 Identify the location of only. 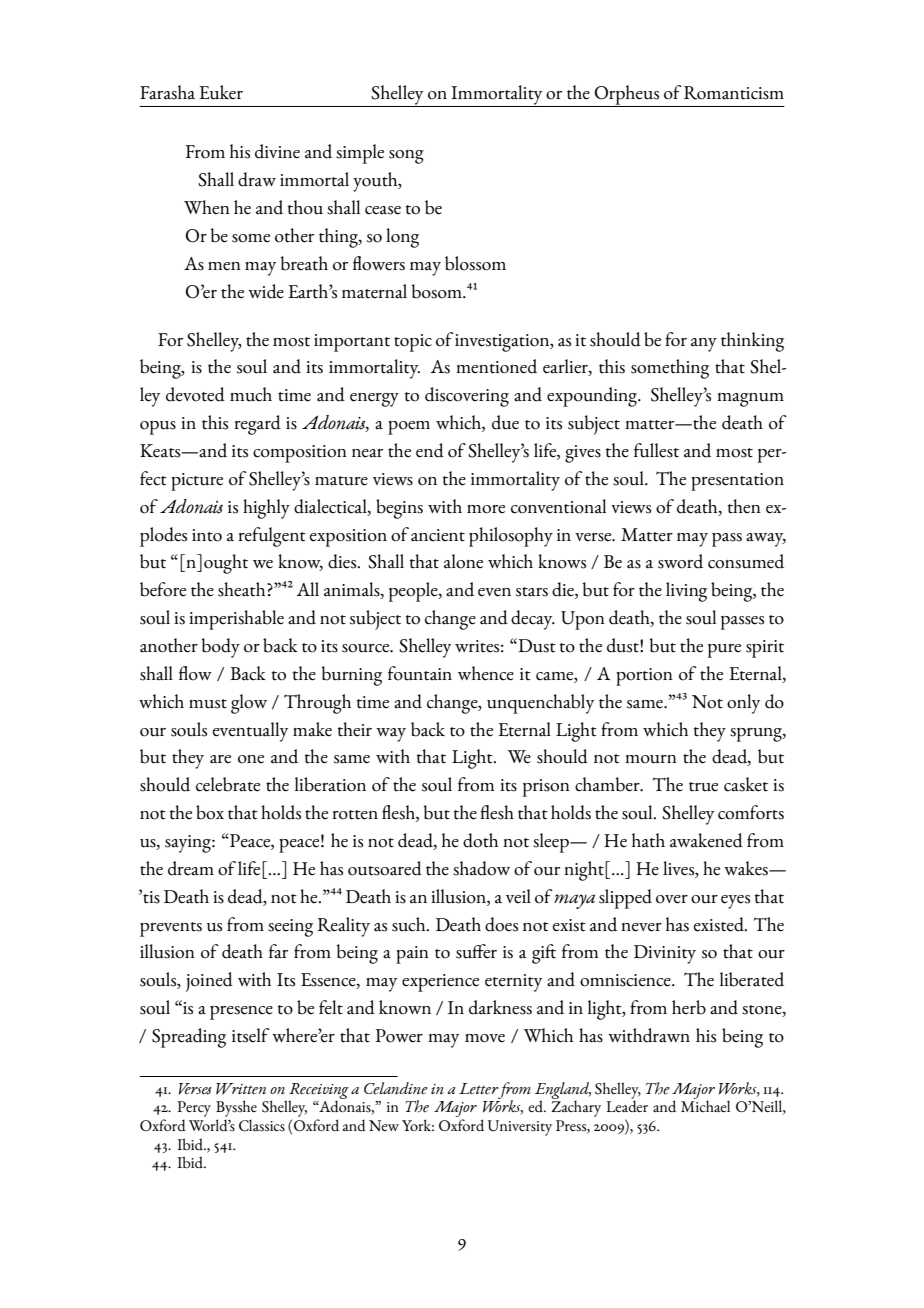
(743, 704).
